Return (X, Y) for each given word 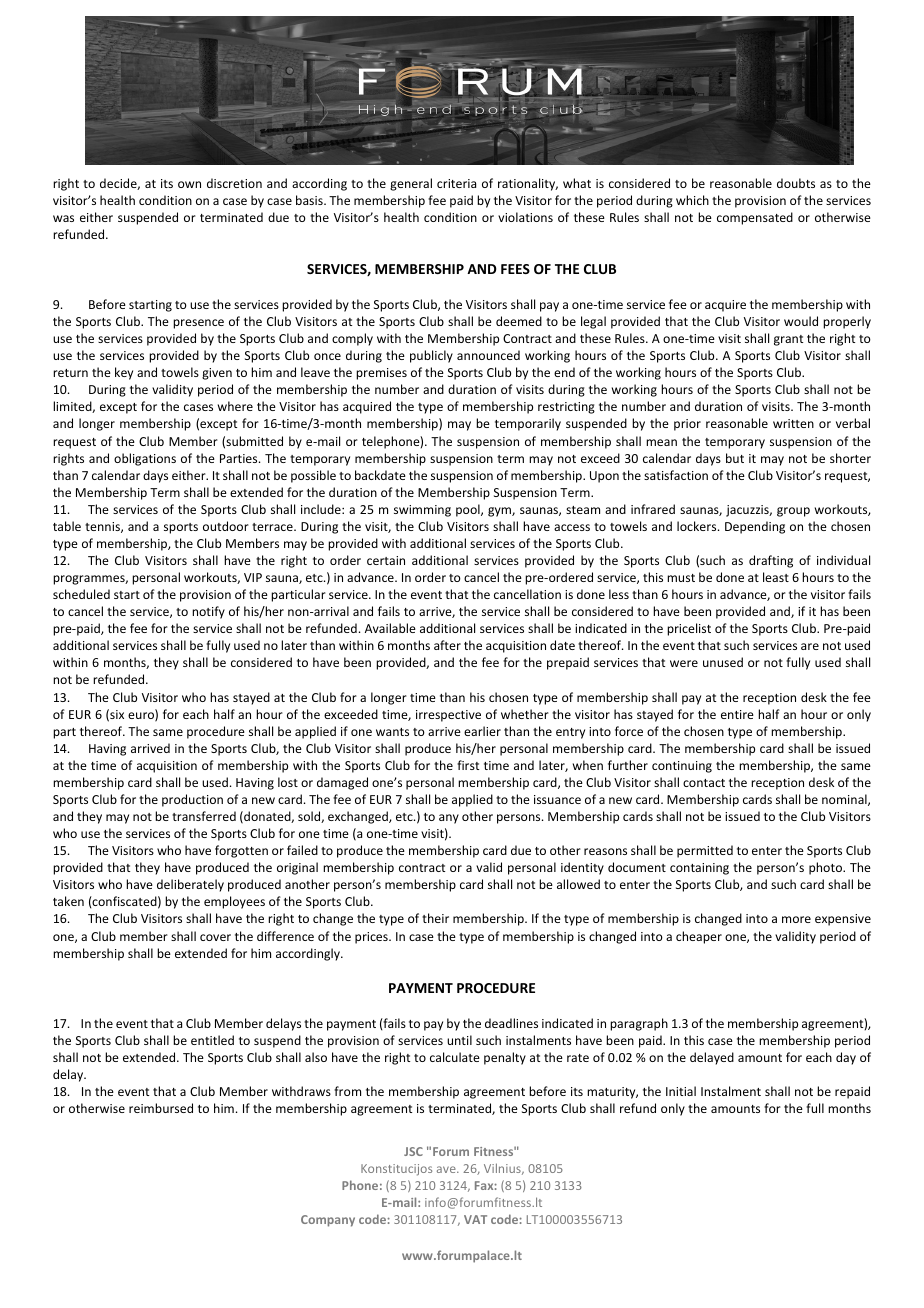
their (435, 918)
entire (737, 714)
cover (215, 937)
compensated (755, 218)
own (189, 184)
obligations (145, 459)
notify (208, 612)
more (796, 919)
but (735, 458)
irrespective (448, 716)
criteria (456, 183)
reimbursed (161, 1108)
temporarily (528, 424)
